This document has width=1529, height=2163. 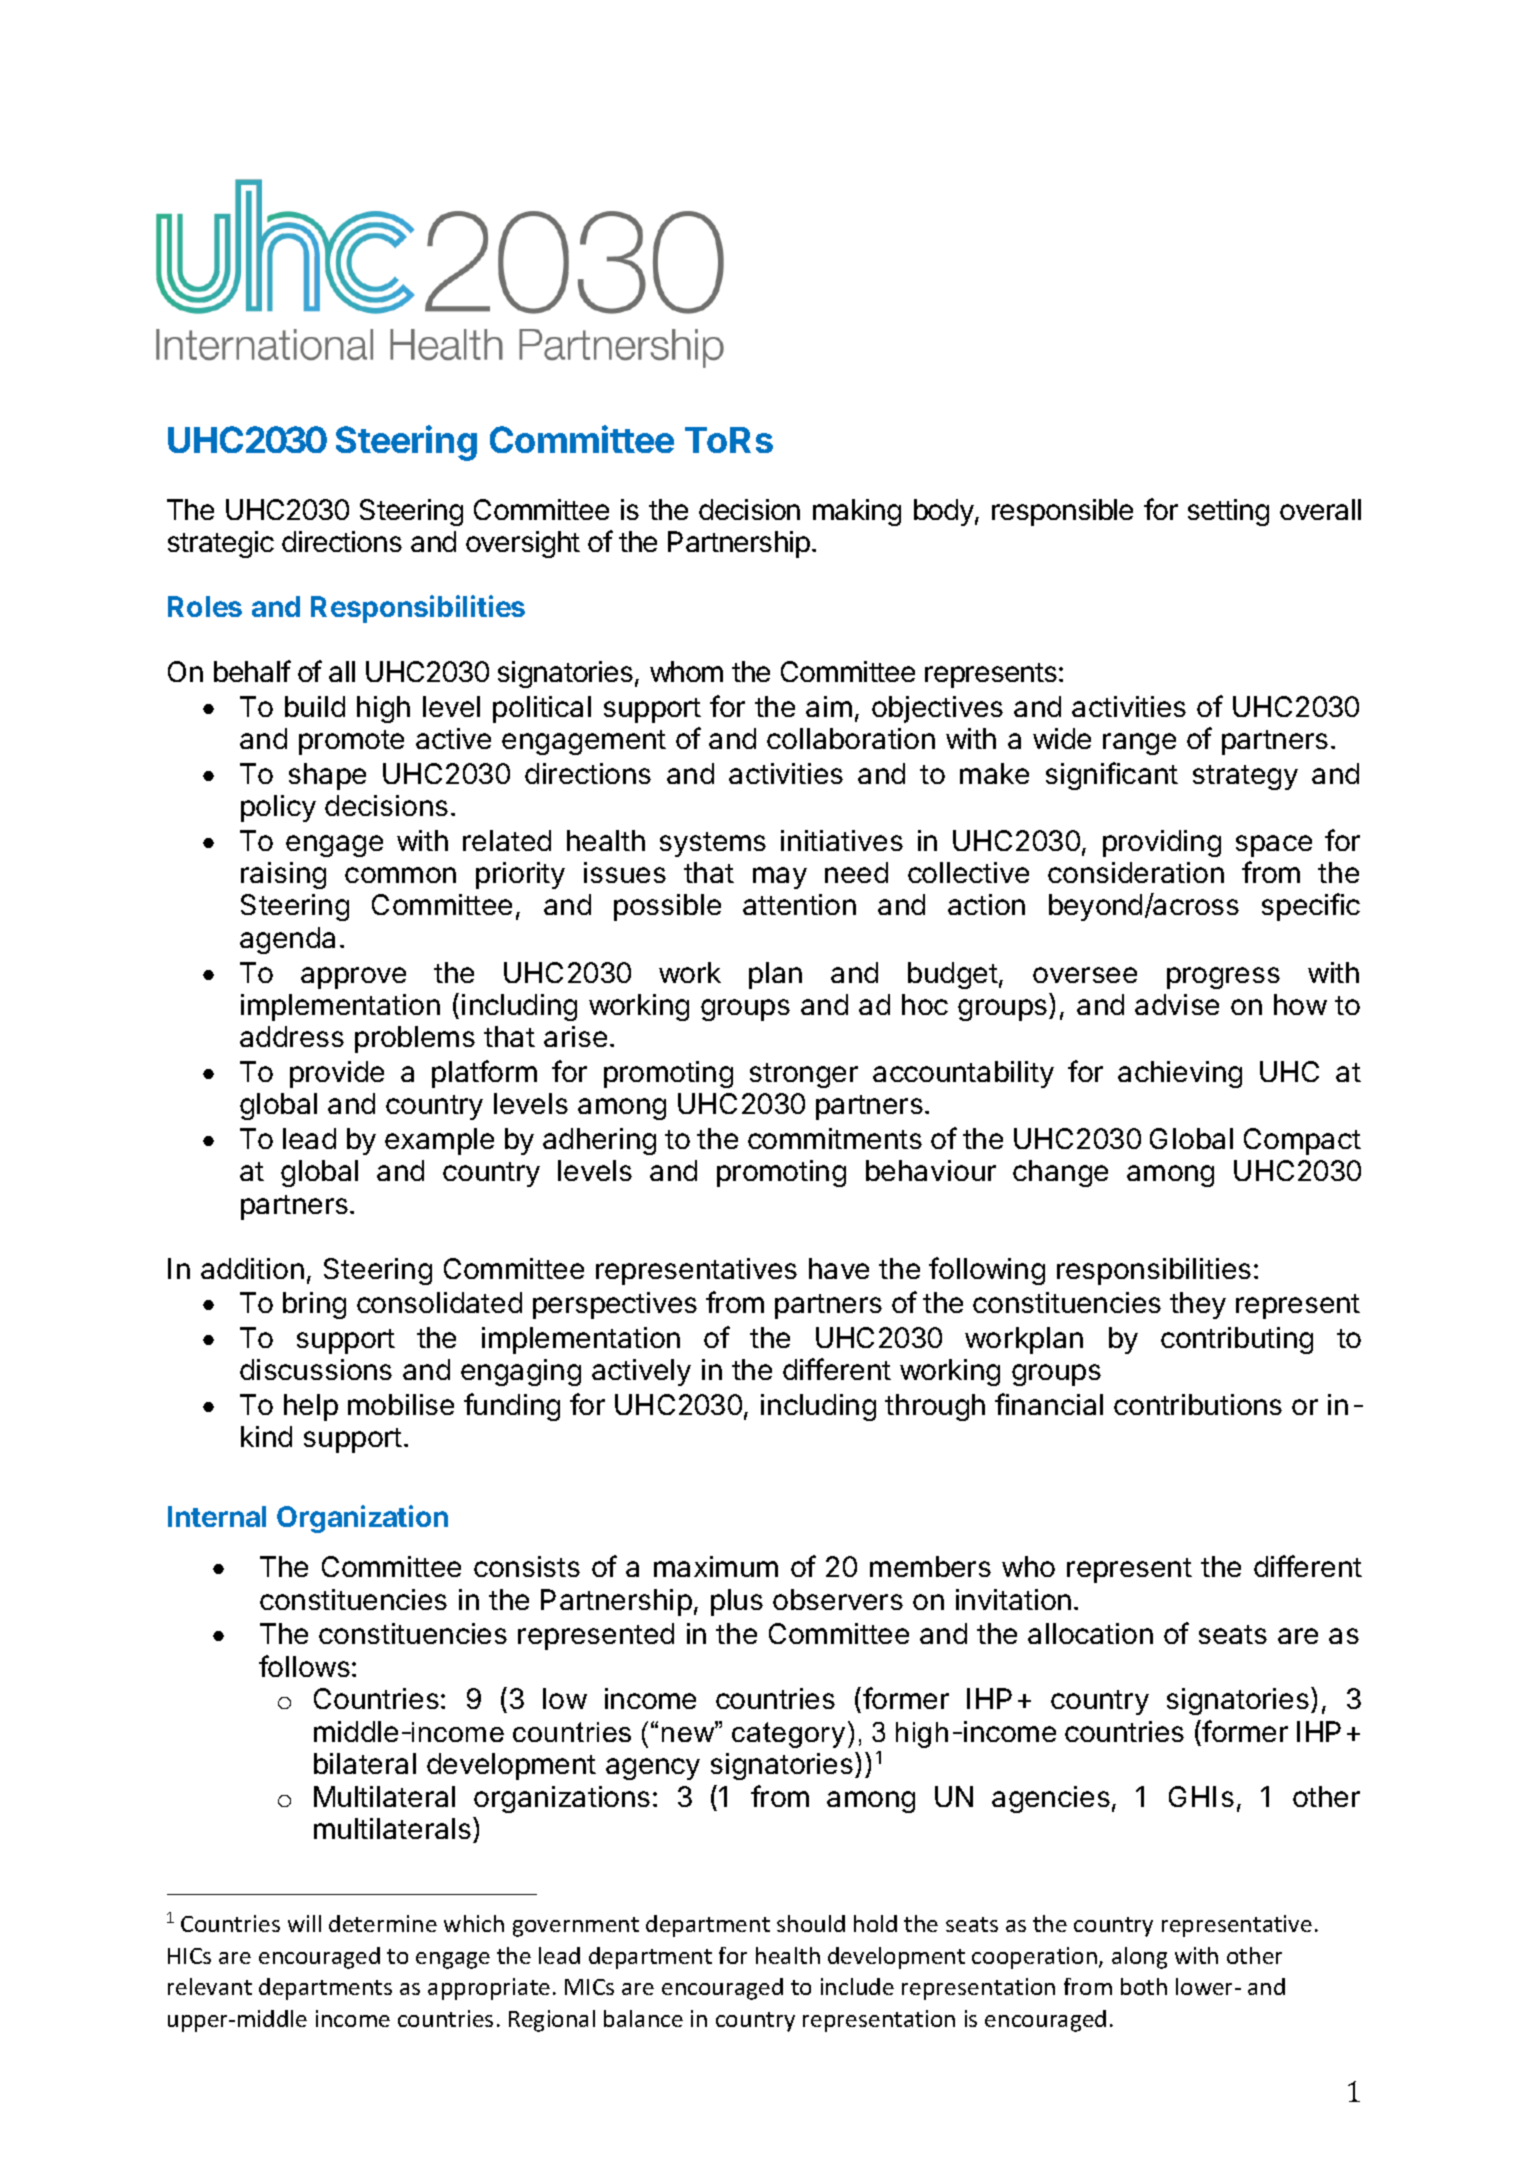 What do you see at coordinates (839, 1268) in the document?
I see `have` at bounding box center [839, 1268].
